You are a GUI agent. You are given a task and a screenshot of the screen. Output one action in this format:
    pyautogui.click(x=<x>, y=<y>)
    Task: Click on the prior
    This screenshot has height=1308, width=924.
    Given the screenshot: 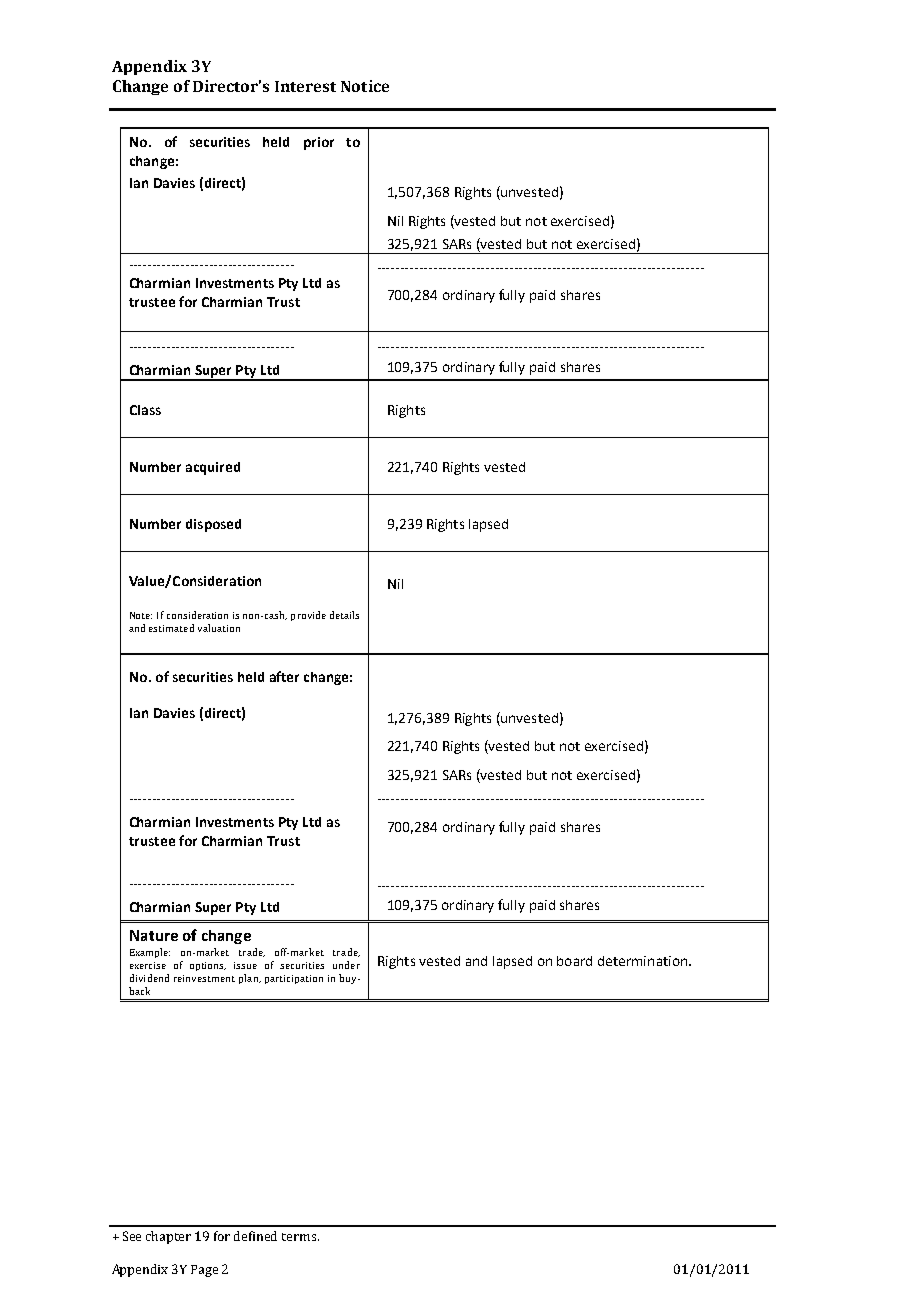 What is the action you would take?
    pyautogui.click(x=319, y=143)
